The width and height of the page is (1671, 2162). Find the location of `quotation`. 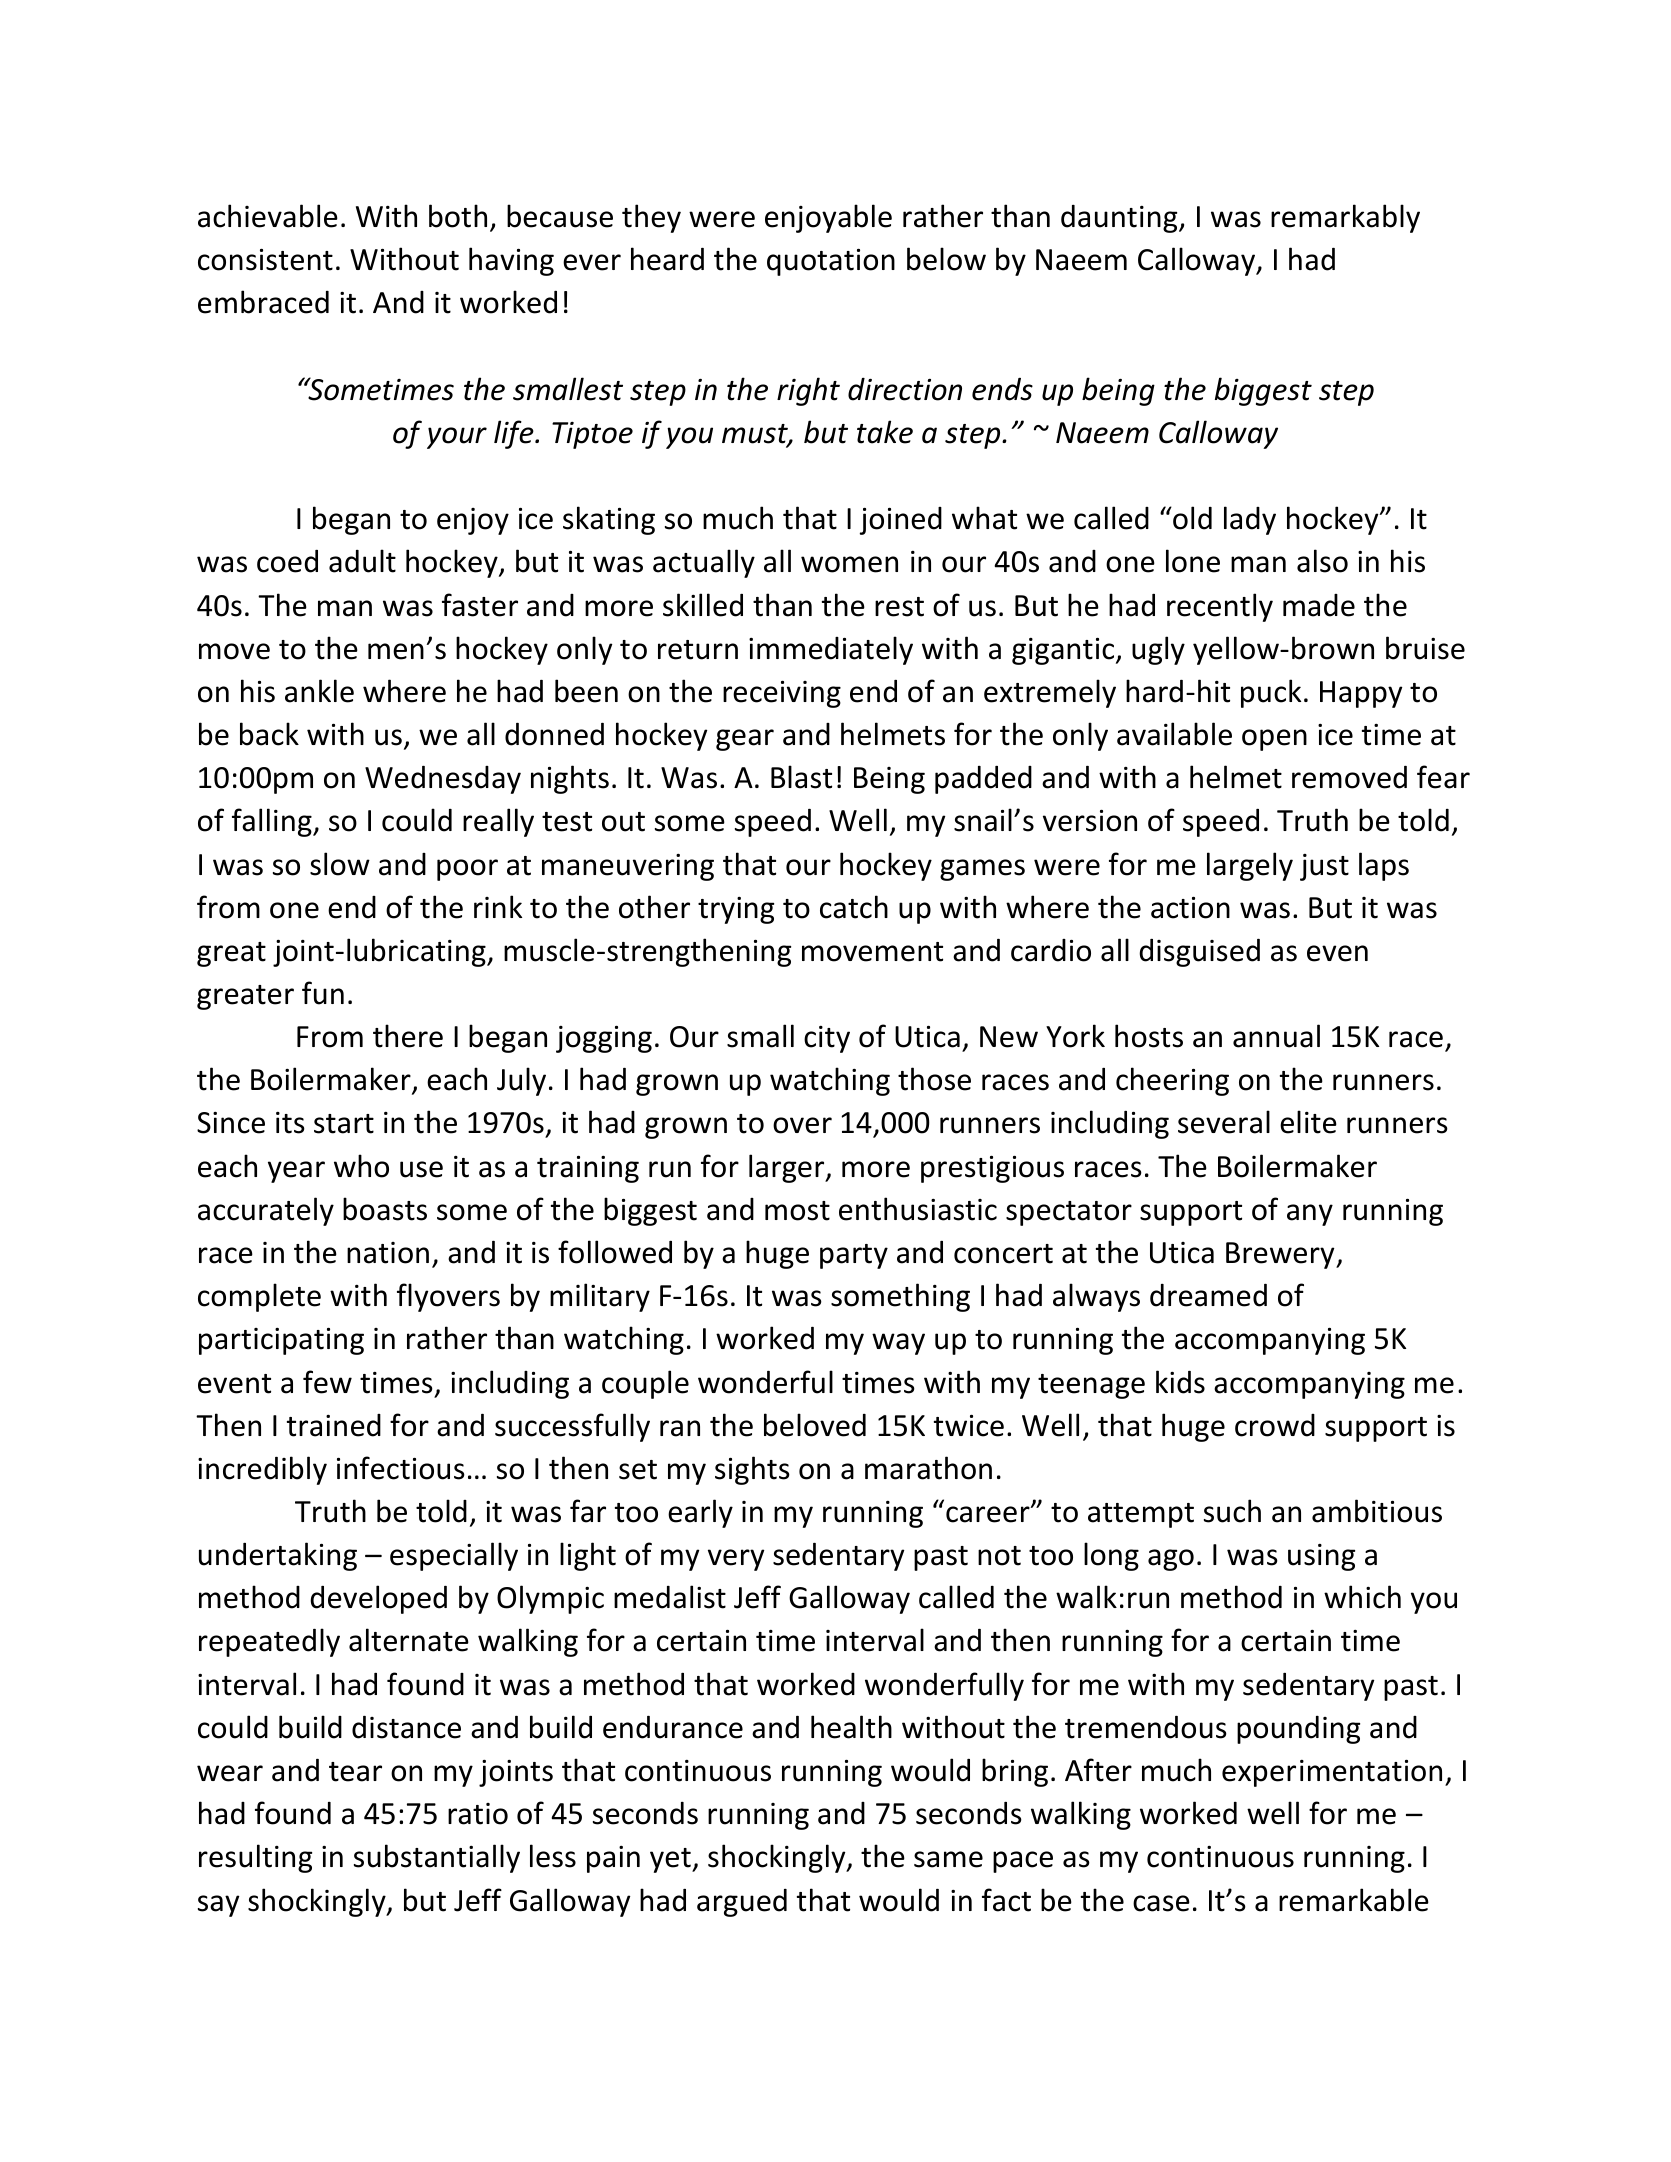

quotation is located at coordinates (831, 262).
